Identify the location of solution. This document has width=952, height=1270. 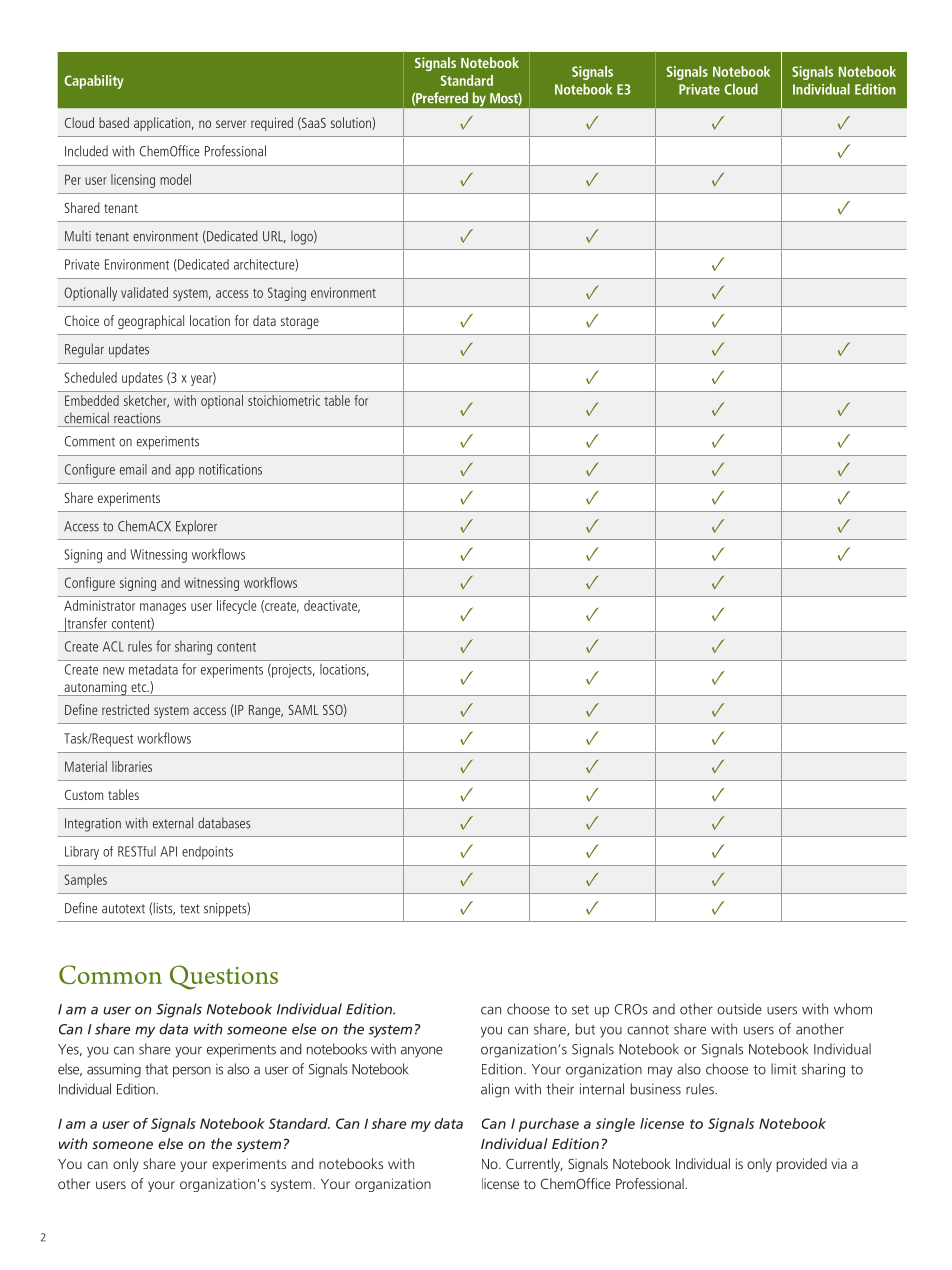
(352, 123).
